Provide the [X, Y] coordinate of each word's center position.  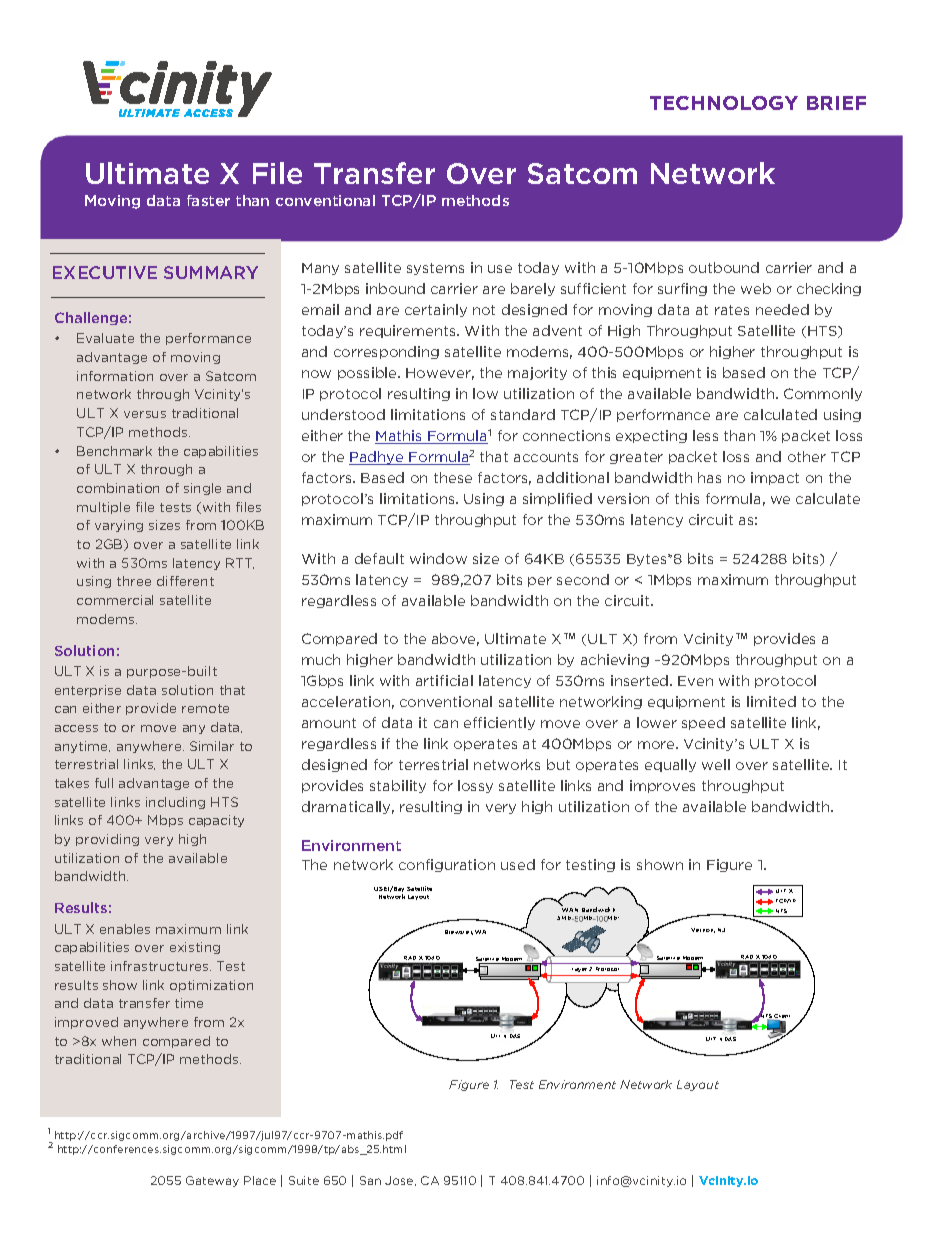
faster [208, 200]
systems [435, 269]
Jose [400, 1181]
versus [145, 414]
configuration [447, 865]
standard [523, 414]
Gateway [212, 1181]
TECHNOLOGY [724, 103]
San [370, 1180]
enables [125, 929]
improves [662, 786]
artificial [444, 680]
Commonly [823, 394]
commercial [115, 600]
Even [695, 681]
